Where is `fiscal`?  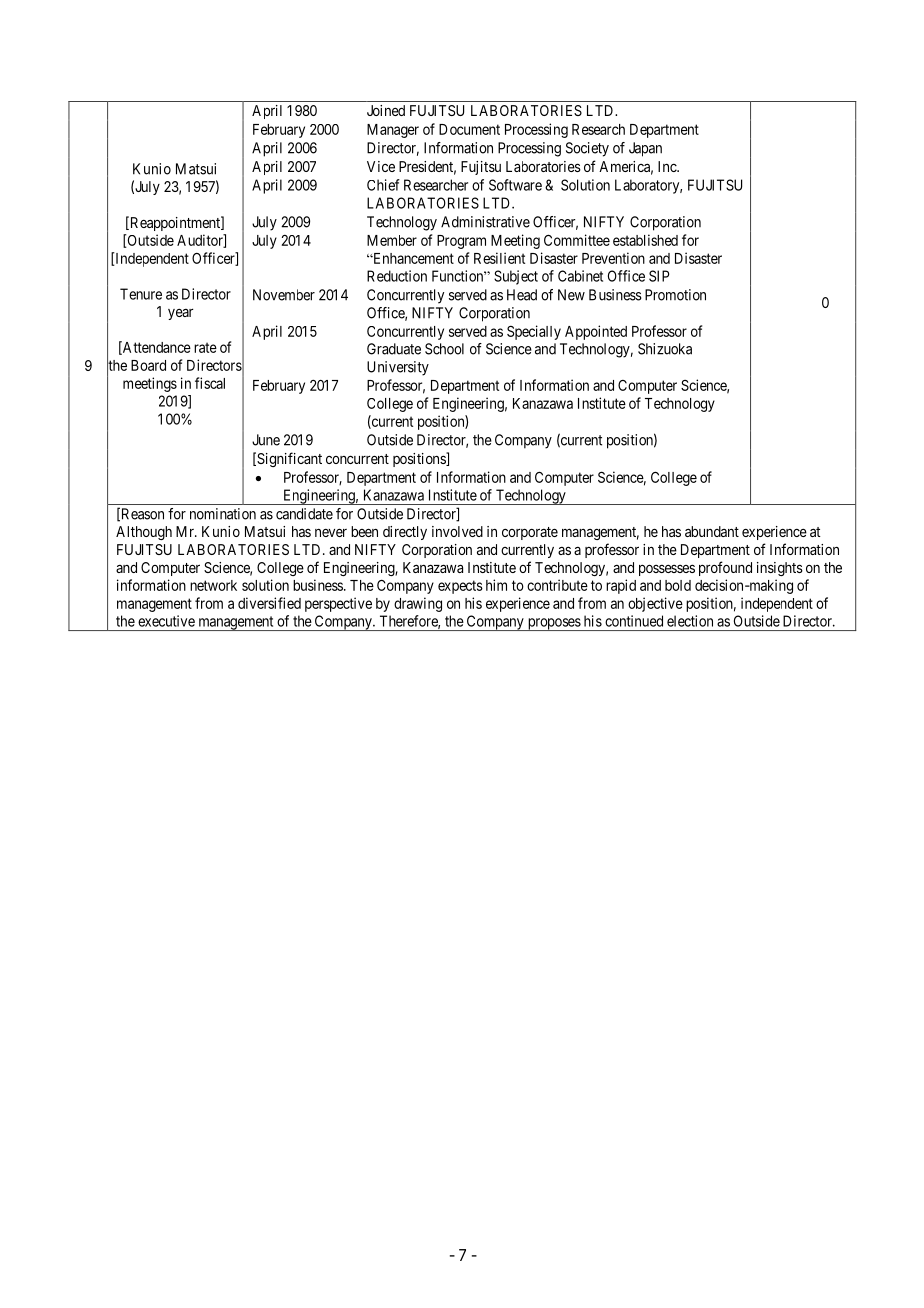
fiscal is located at coordinates (210, 383).
